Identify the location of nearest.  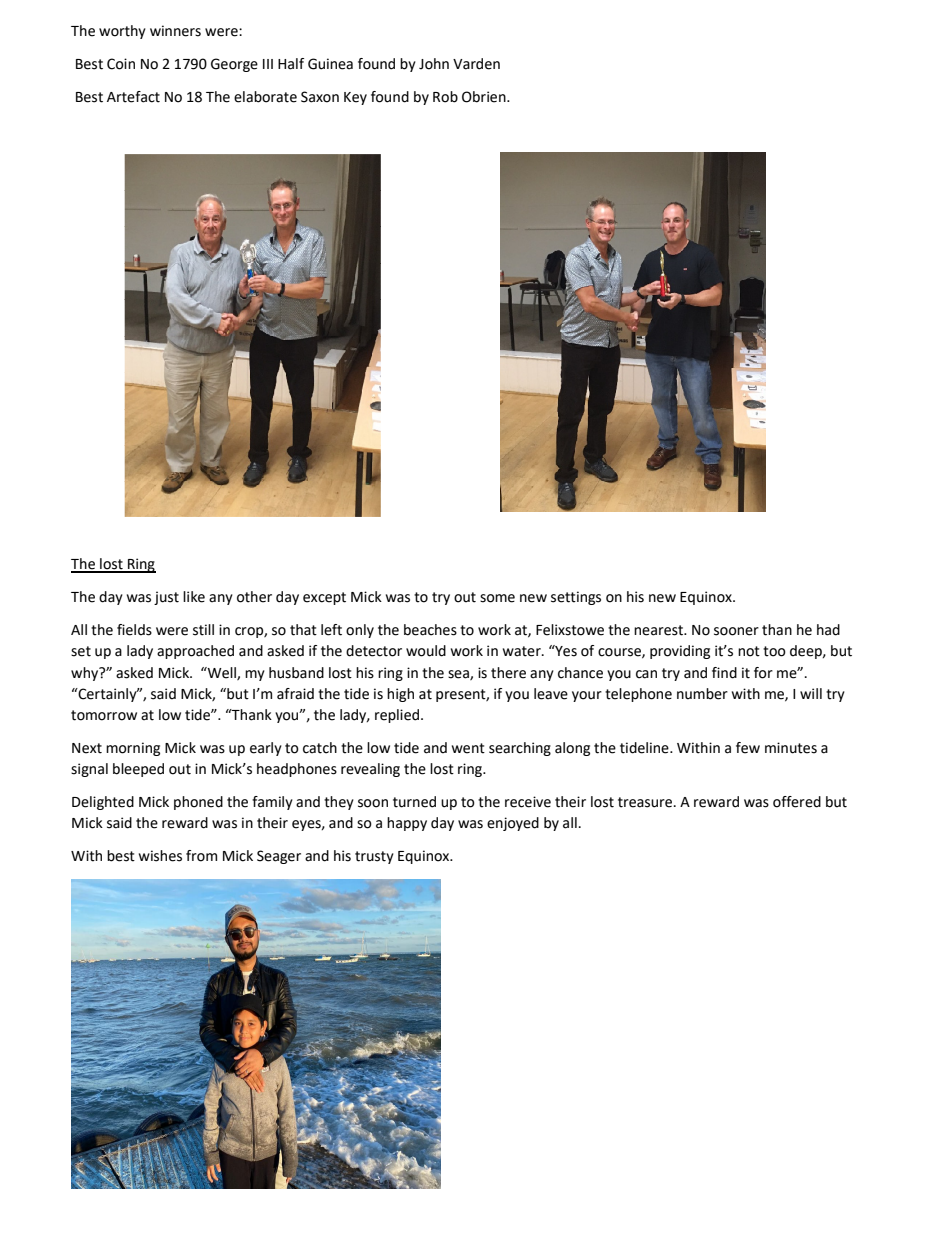
(660, 630).
